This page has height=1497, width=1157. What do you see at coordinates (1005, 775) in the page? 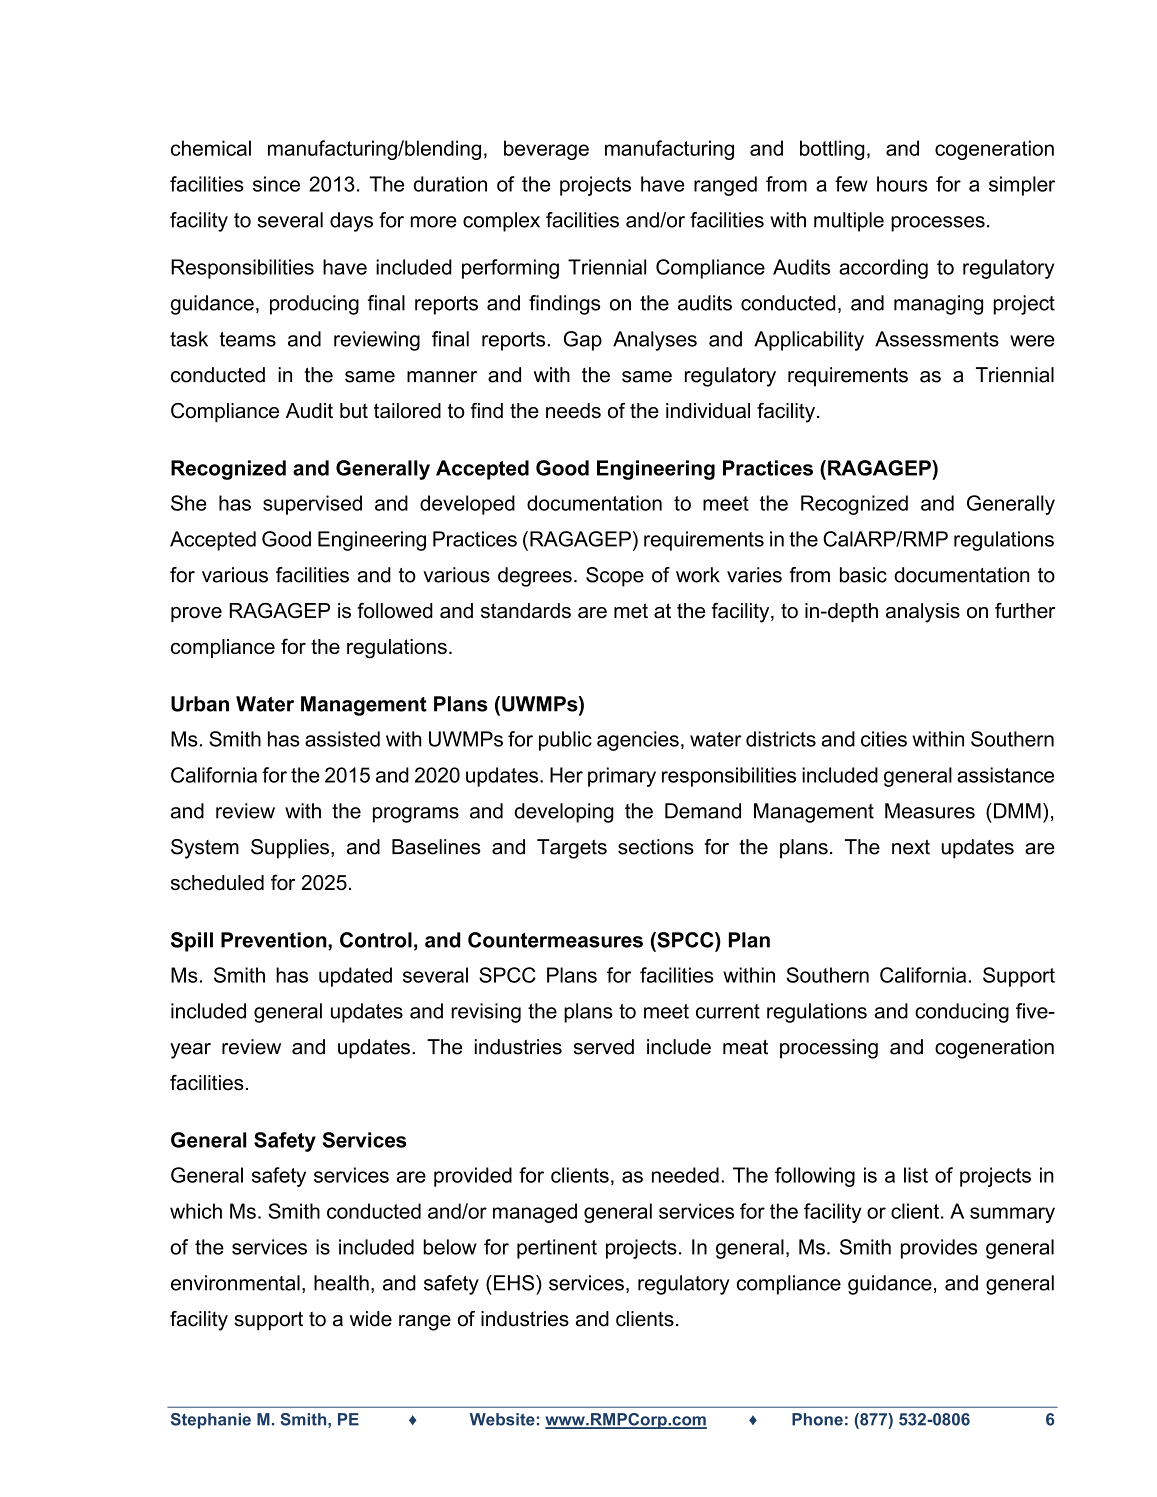
I see `assistance` at bounding box center [1005, 775].
